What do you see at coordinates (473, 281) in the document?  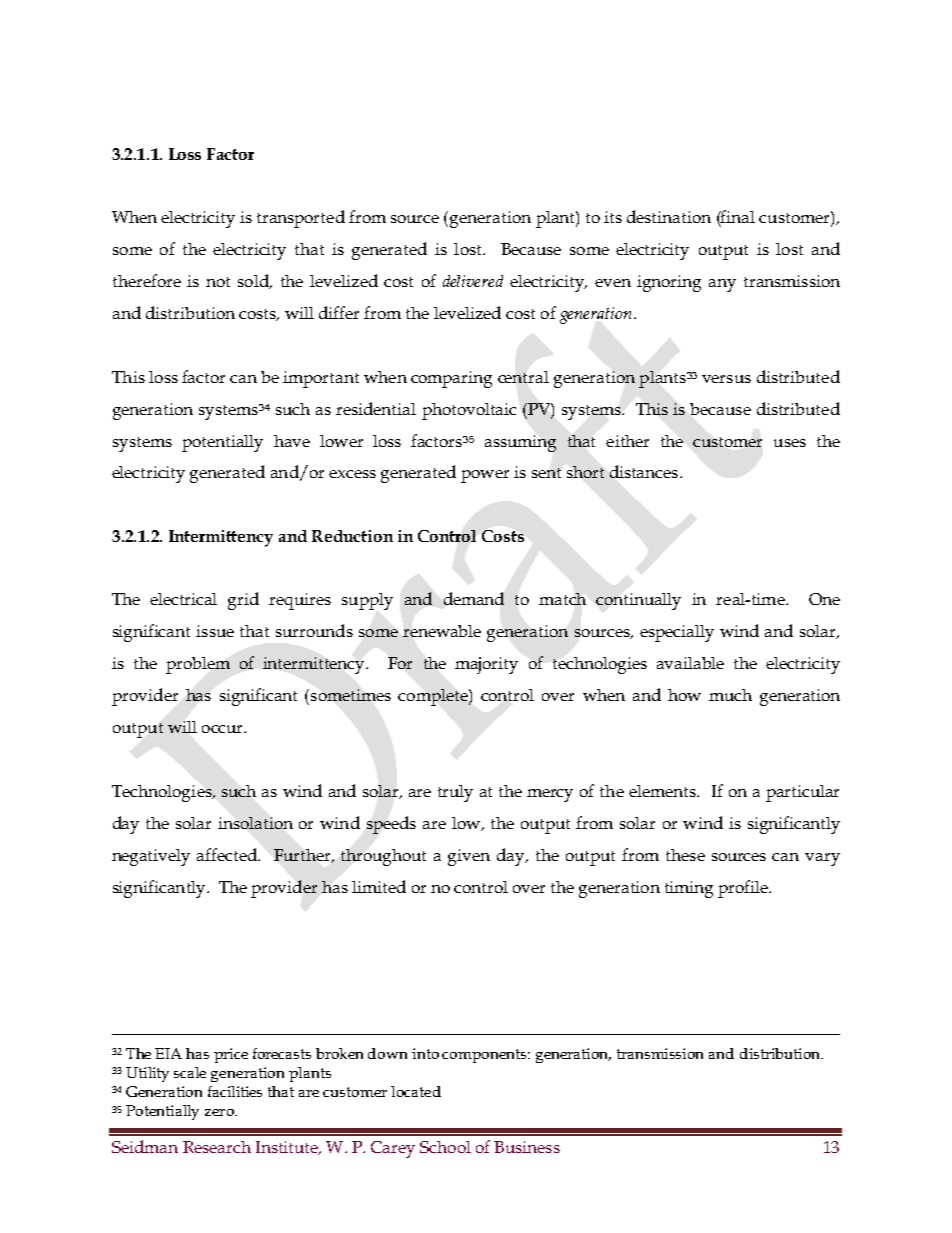 I see `delivered` at bounding box center [473, 281].
